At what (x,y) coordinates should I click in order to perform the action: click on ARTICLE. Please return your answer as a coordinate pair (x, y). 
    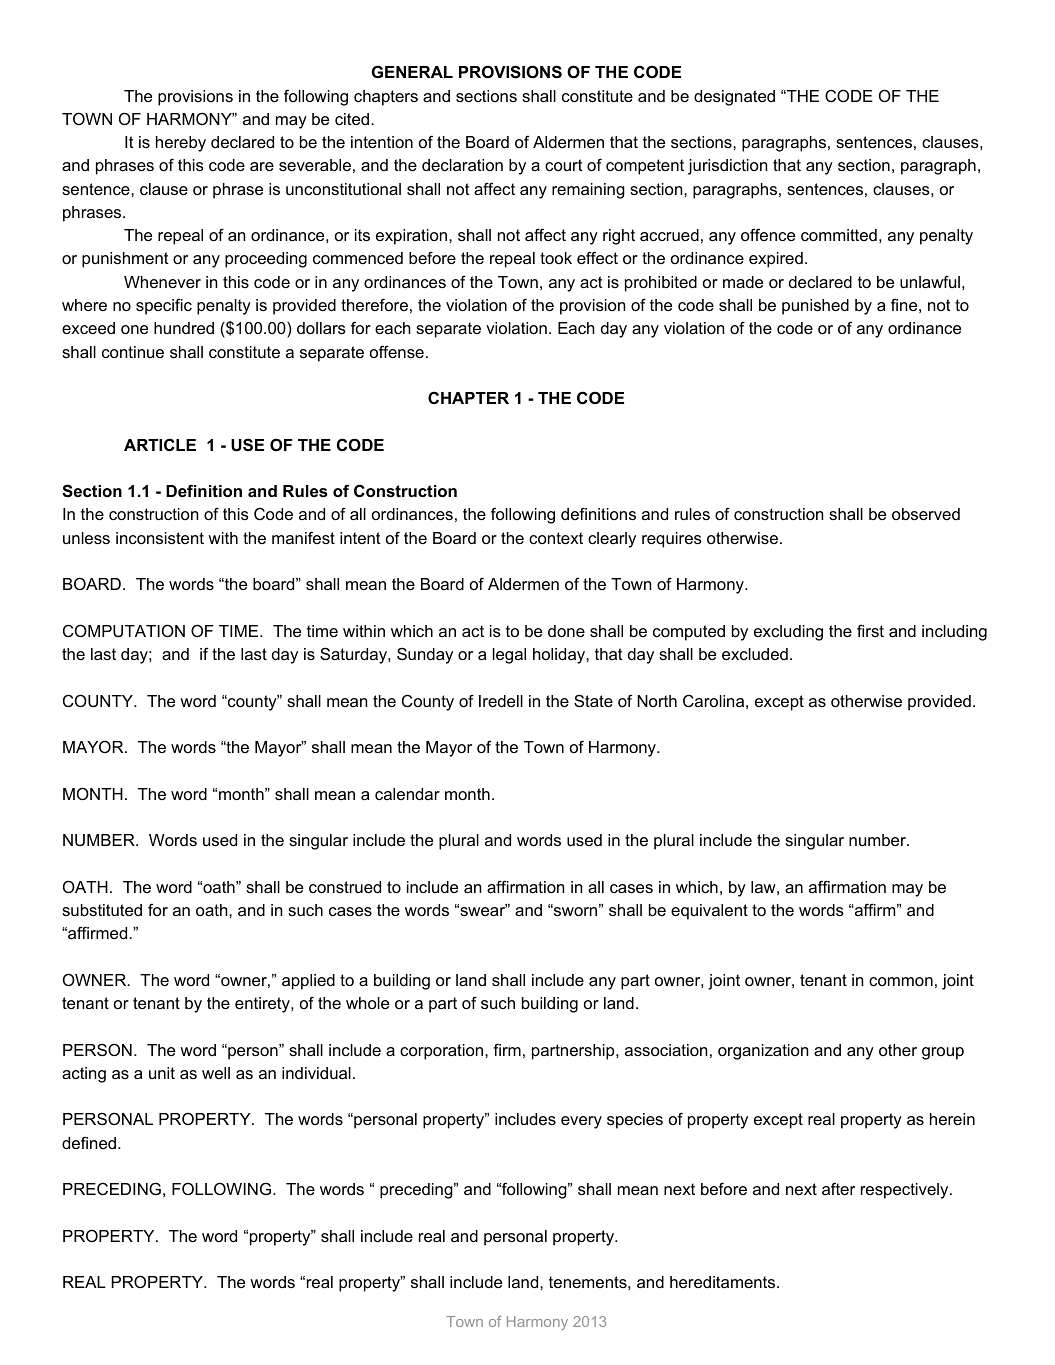
    Looking at the image, I should click on (160, 444).
